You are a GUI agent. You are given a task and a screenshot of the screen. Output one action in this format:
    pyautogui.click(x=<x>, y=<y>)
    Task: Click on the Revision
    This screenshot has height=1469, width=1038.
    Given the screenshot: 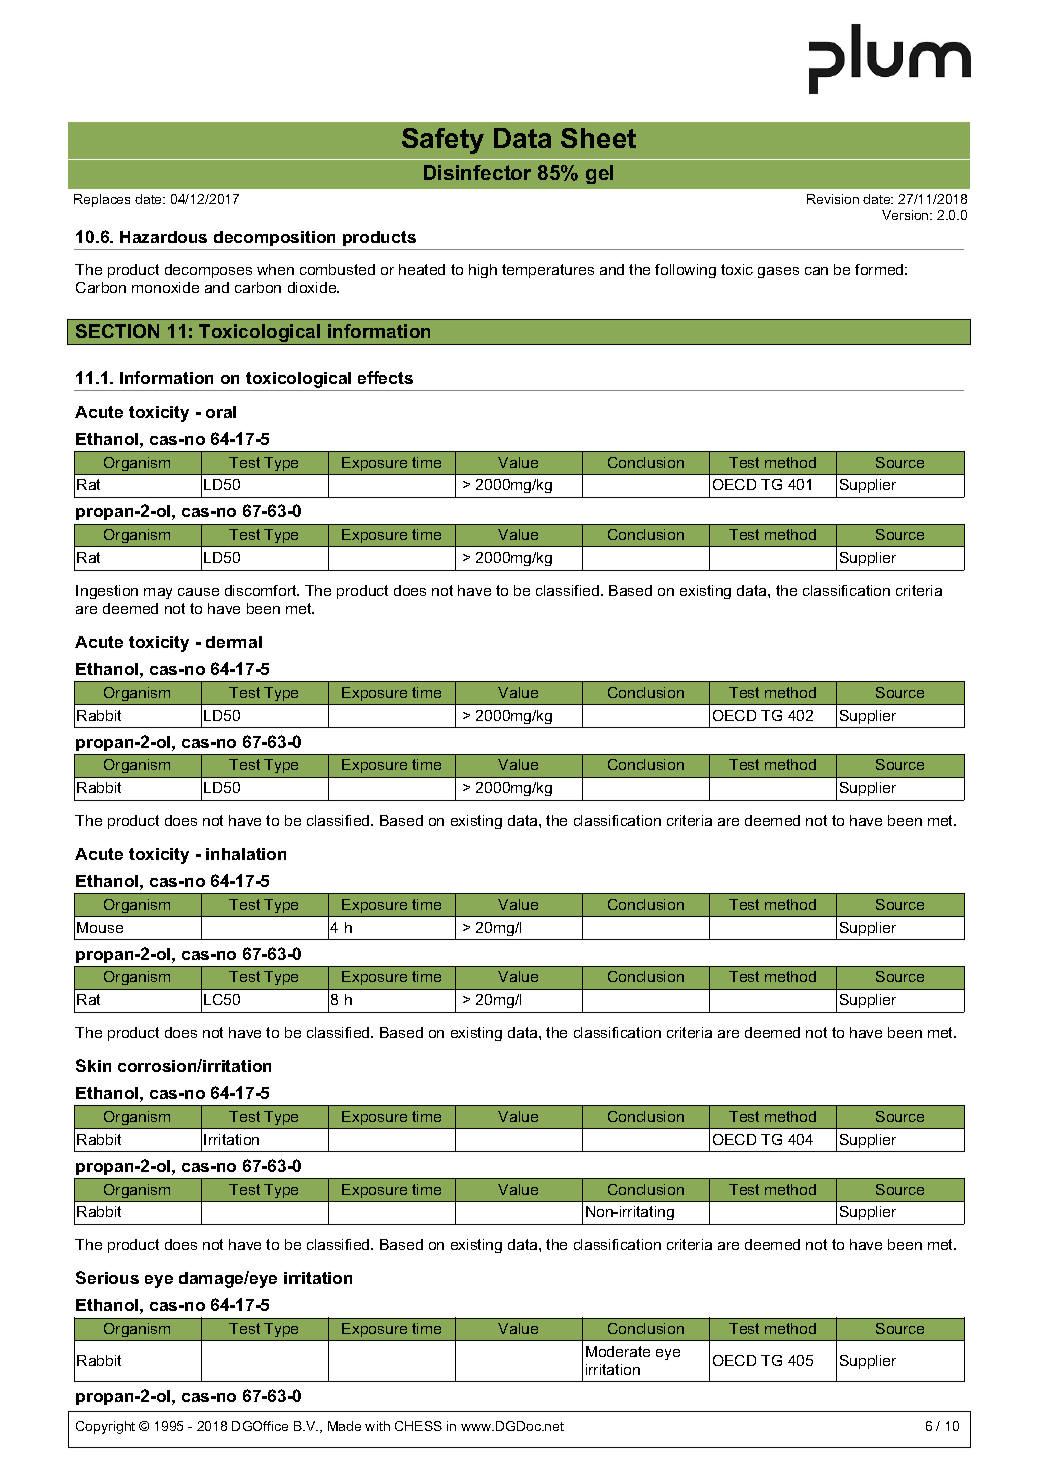 What is the action you would take?
    pyautogui.click(x=833, y=199)
